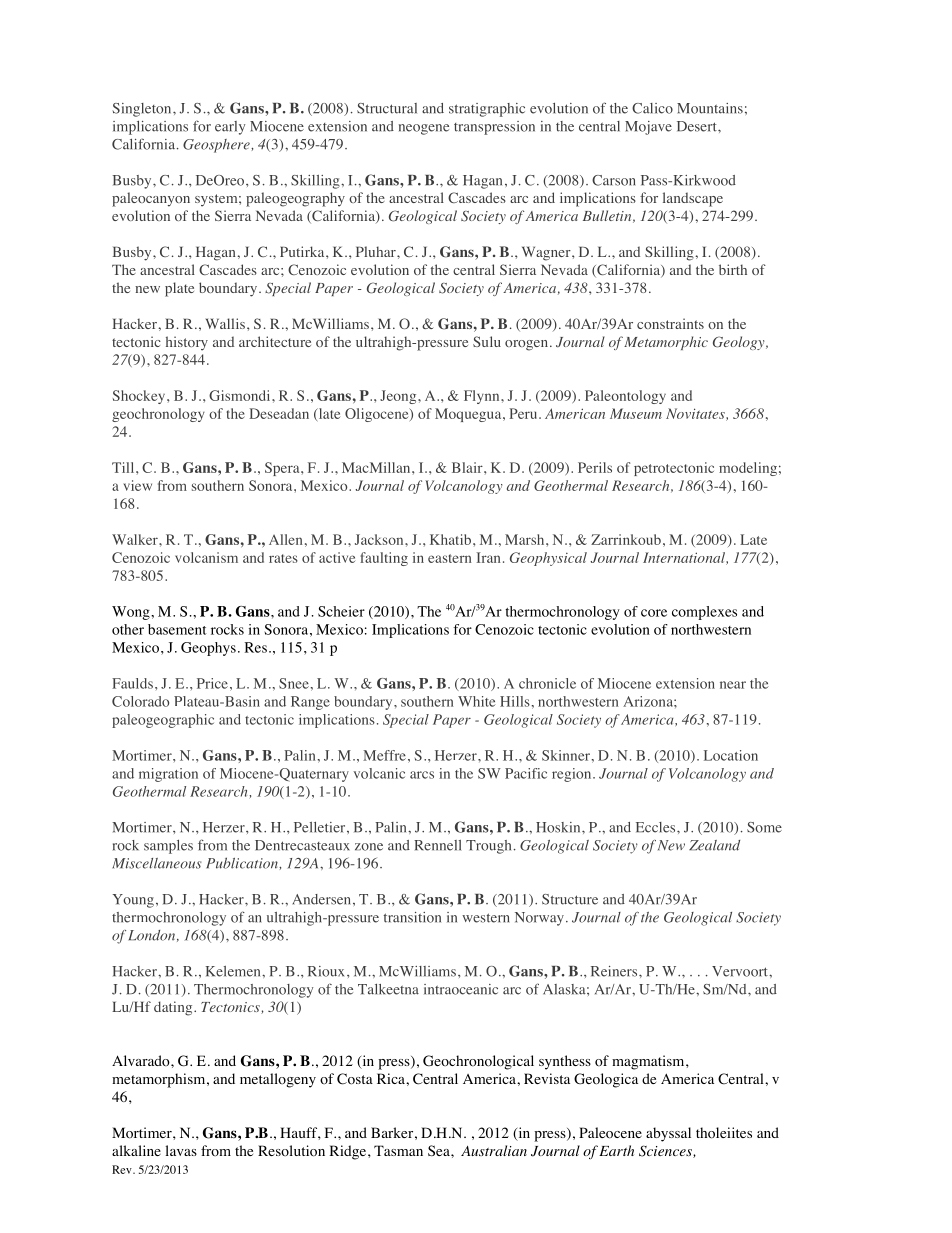  Describe the element at coordinates (181, 1150) in the image. I see `lavas` at that location.
